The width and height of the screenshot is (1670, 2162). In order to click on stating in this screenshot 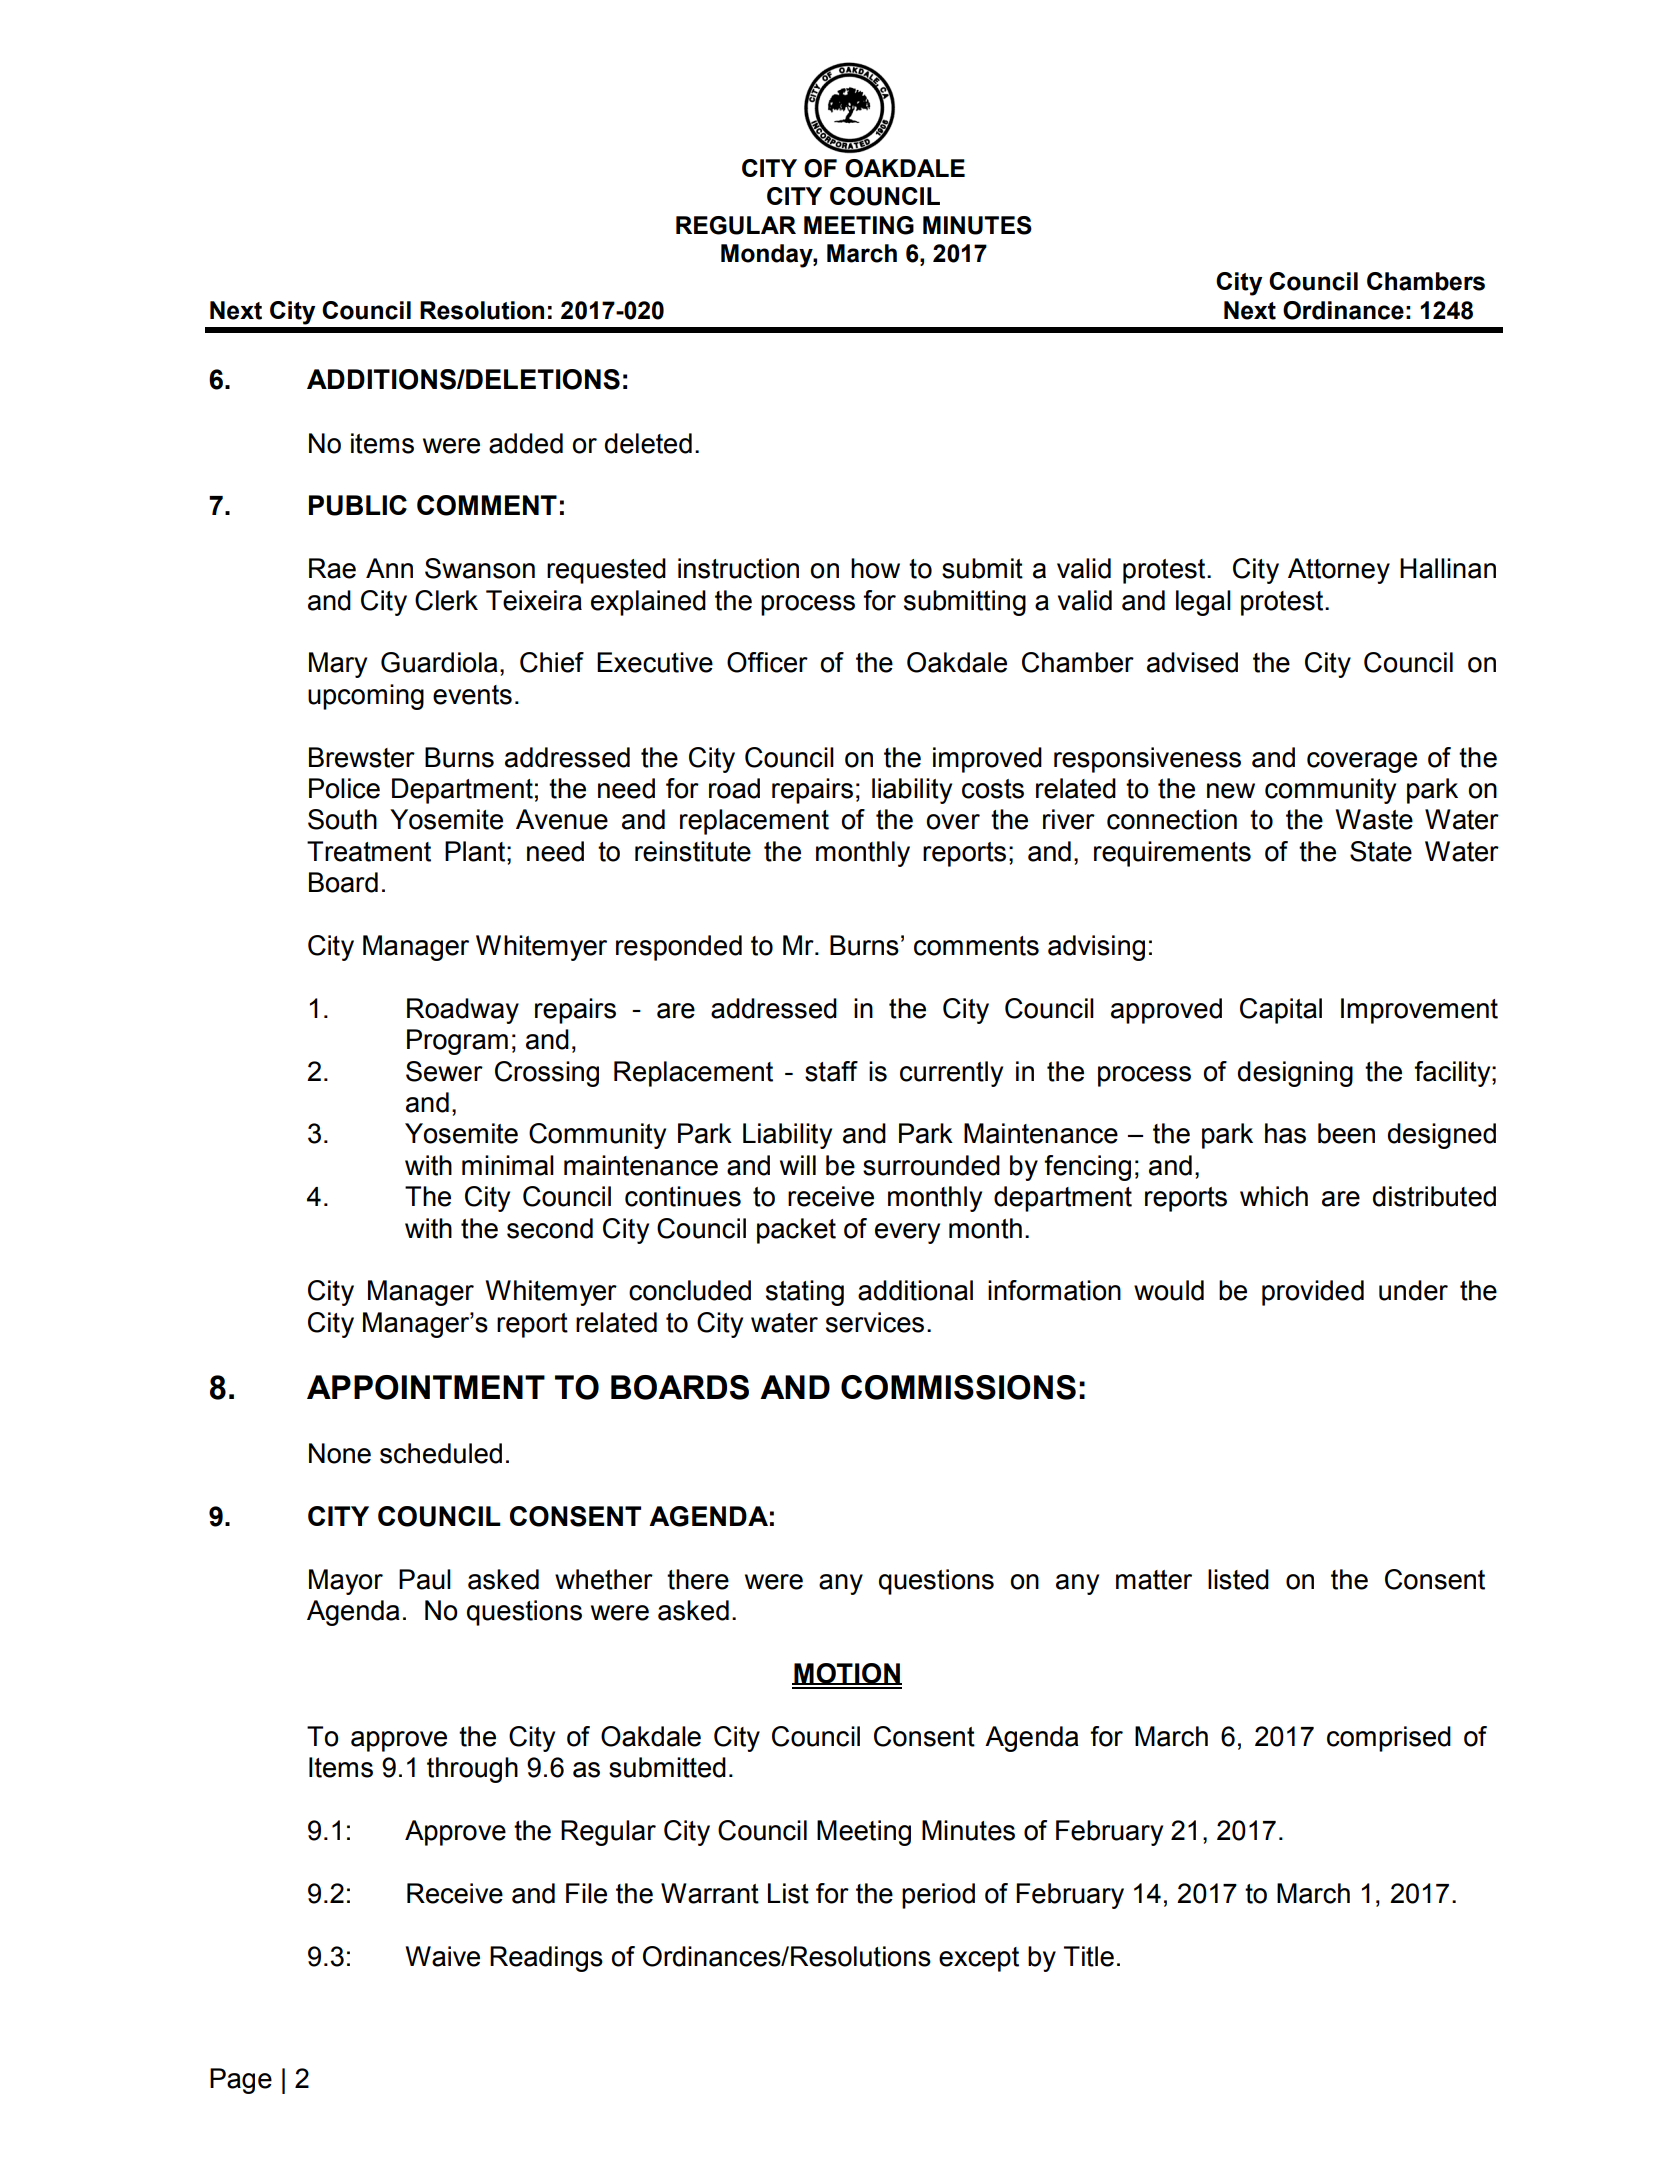, I will do `click(805, 1293)`.
